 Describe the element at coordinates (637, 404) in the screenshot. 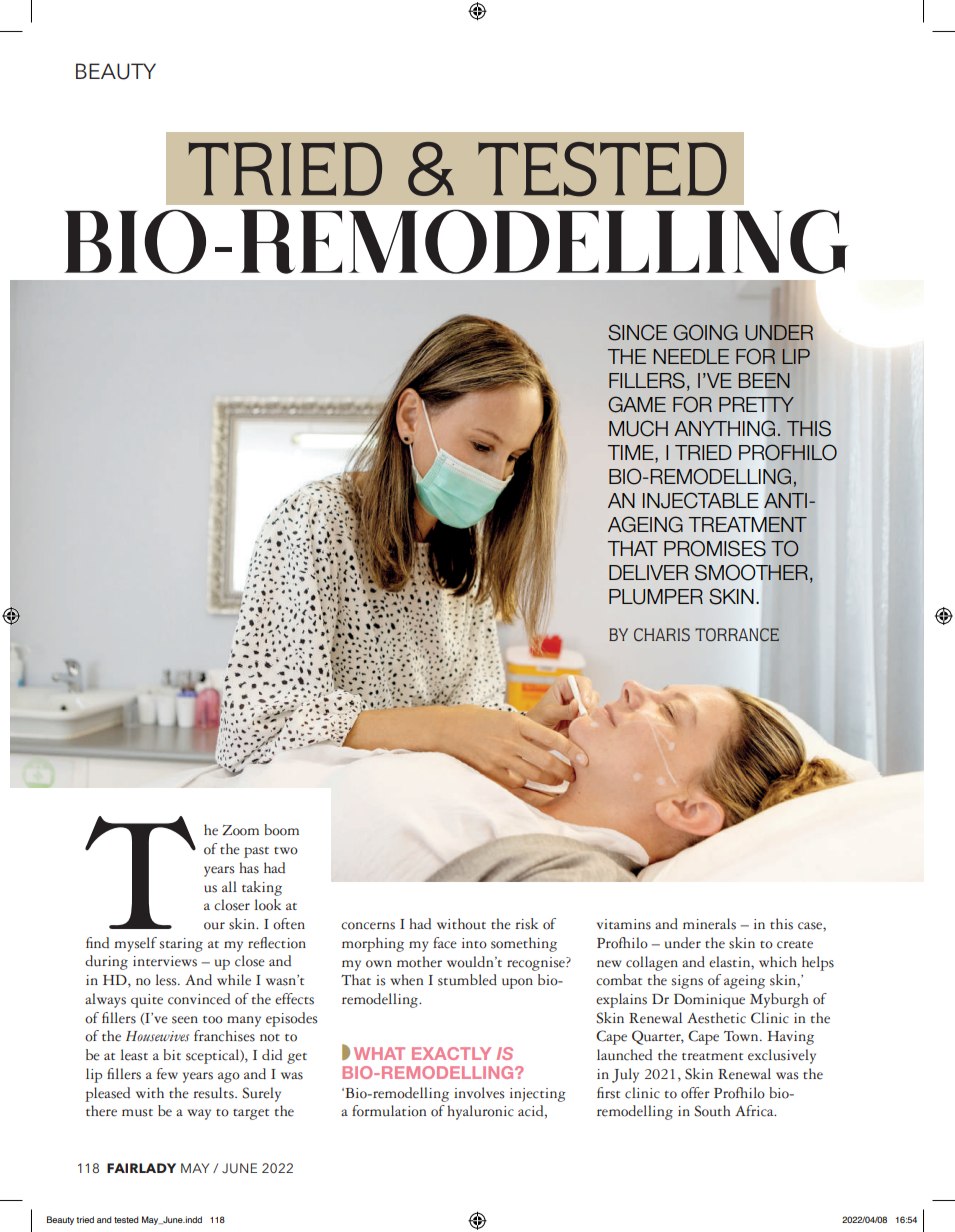

I see `GAME` at that location.
